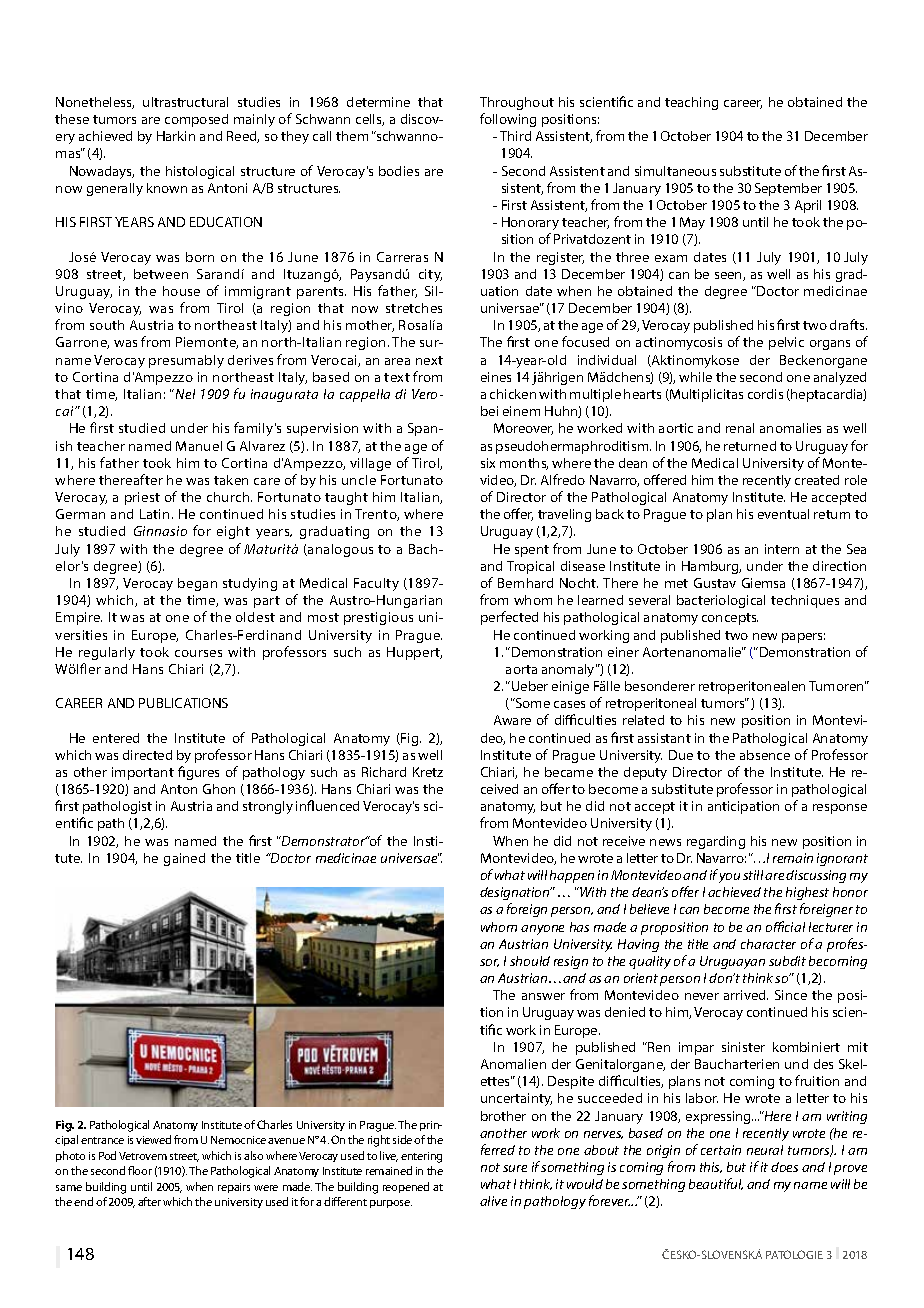  What do you see at coordinates (542, 930) in the screenshot?
I see `anyone` at bounding box center [542, 930].
